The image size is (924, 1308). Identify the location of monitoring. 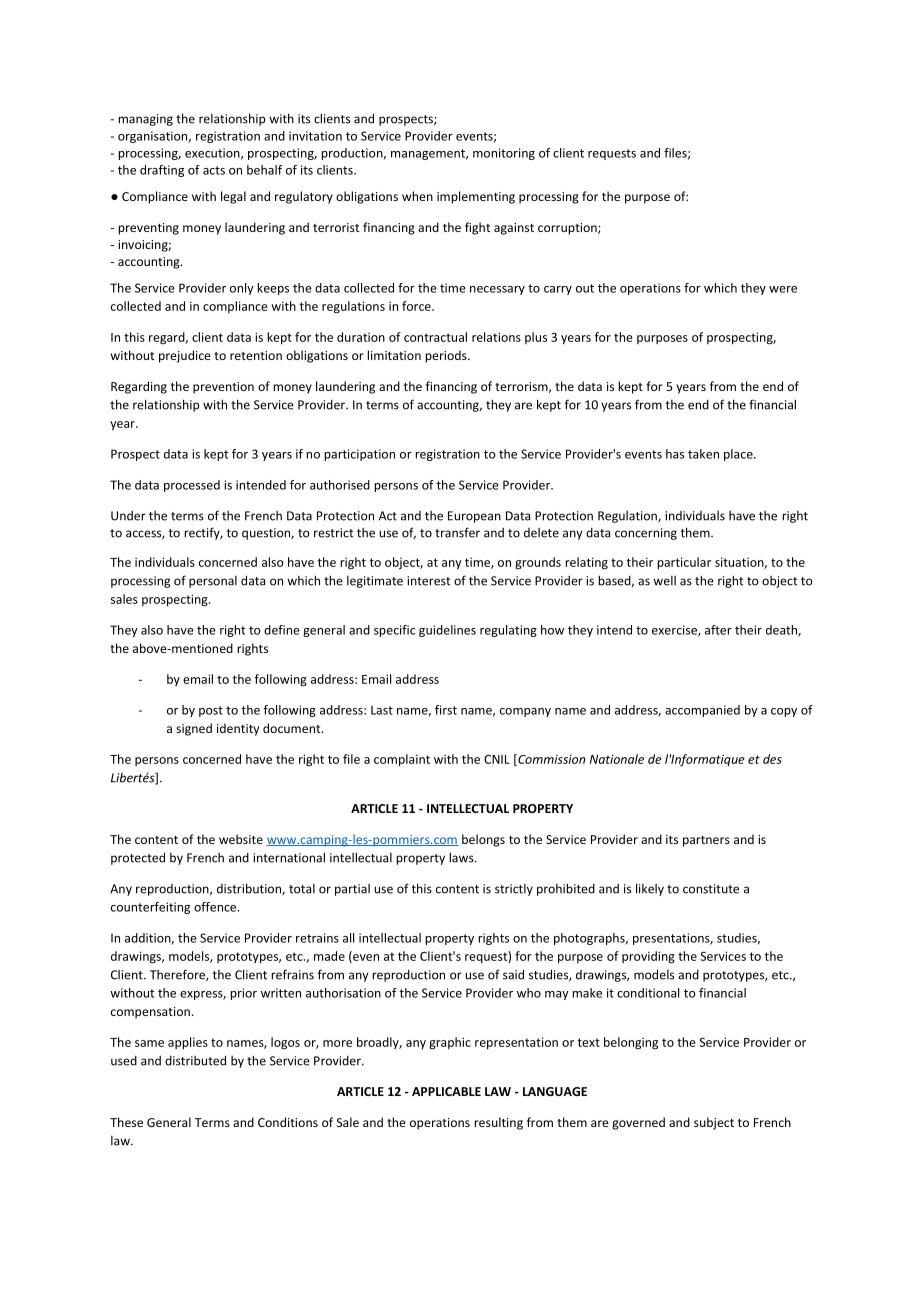
(504, 154).
